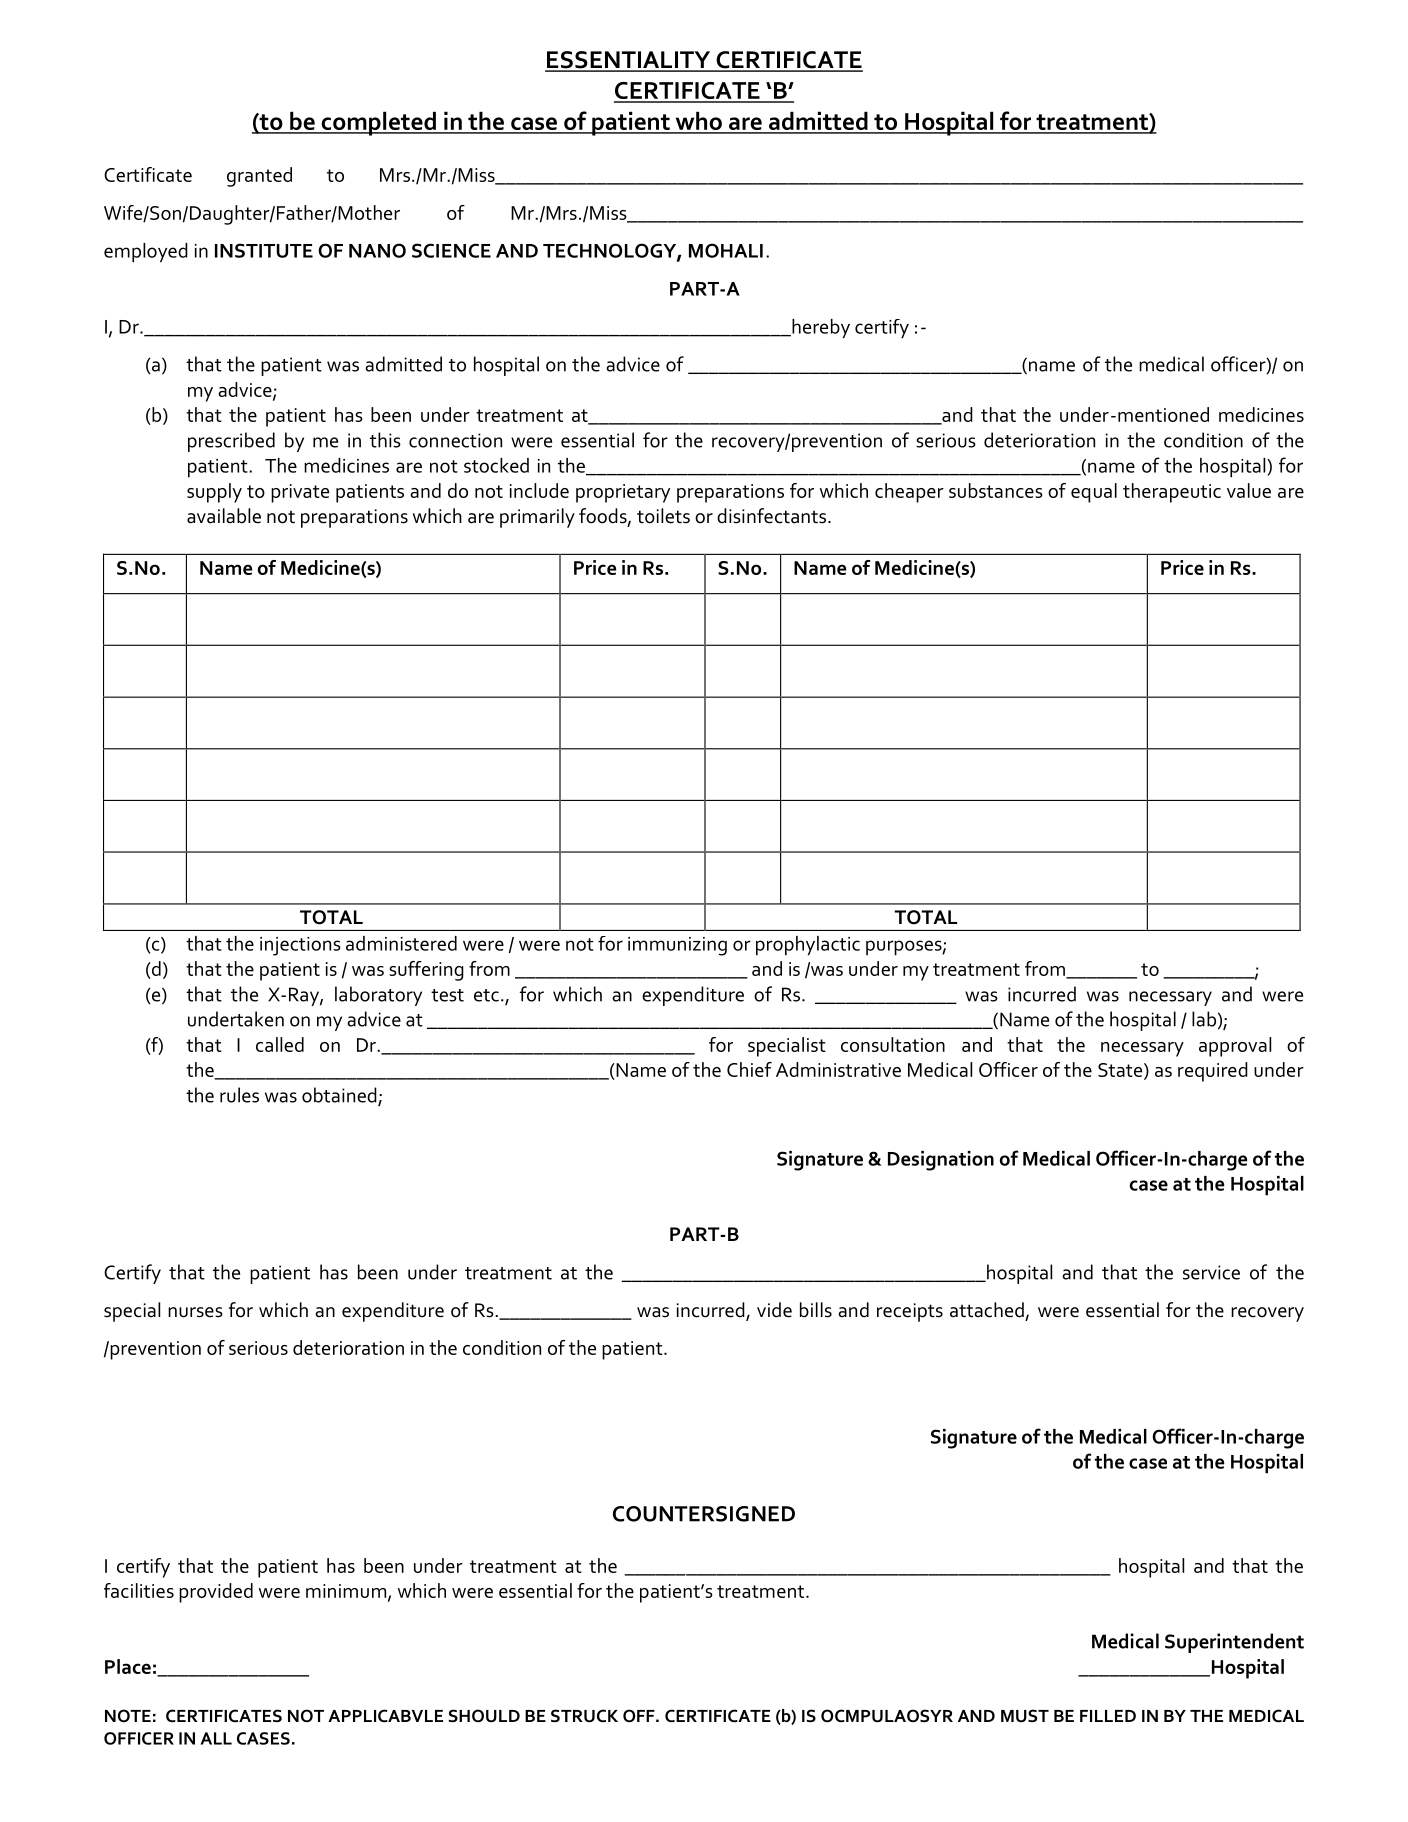  I want to click on SCIENCE, so click(451, 250).
